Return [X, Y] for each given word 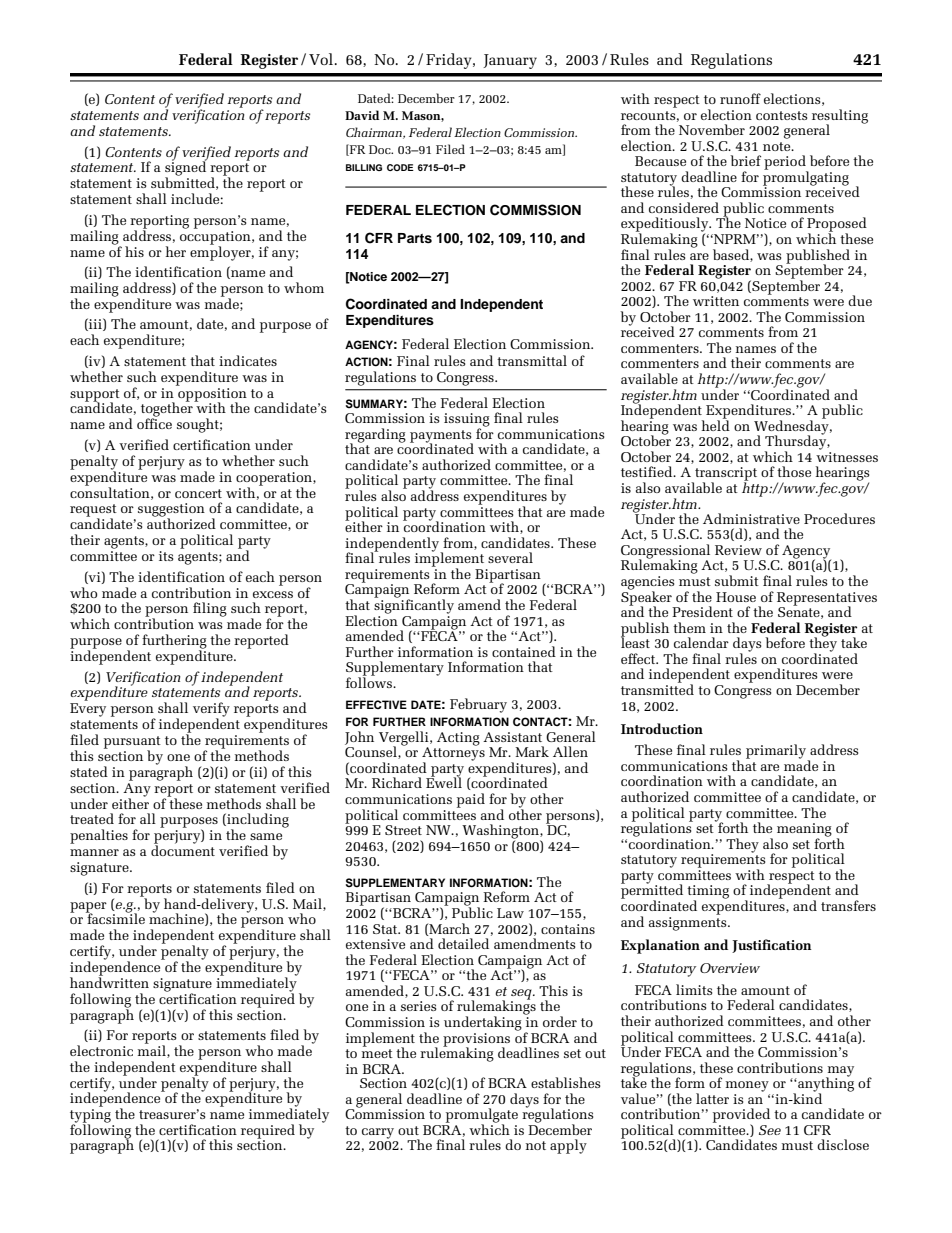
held [716, 424]
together [168, 410]
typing [90, 1117]
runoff [740, 98]
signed [185, 169]
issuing [467, 421]
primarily [777, 752]
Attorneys [453, 754]
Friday [450, 61]
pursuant [132, 743]
